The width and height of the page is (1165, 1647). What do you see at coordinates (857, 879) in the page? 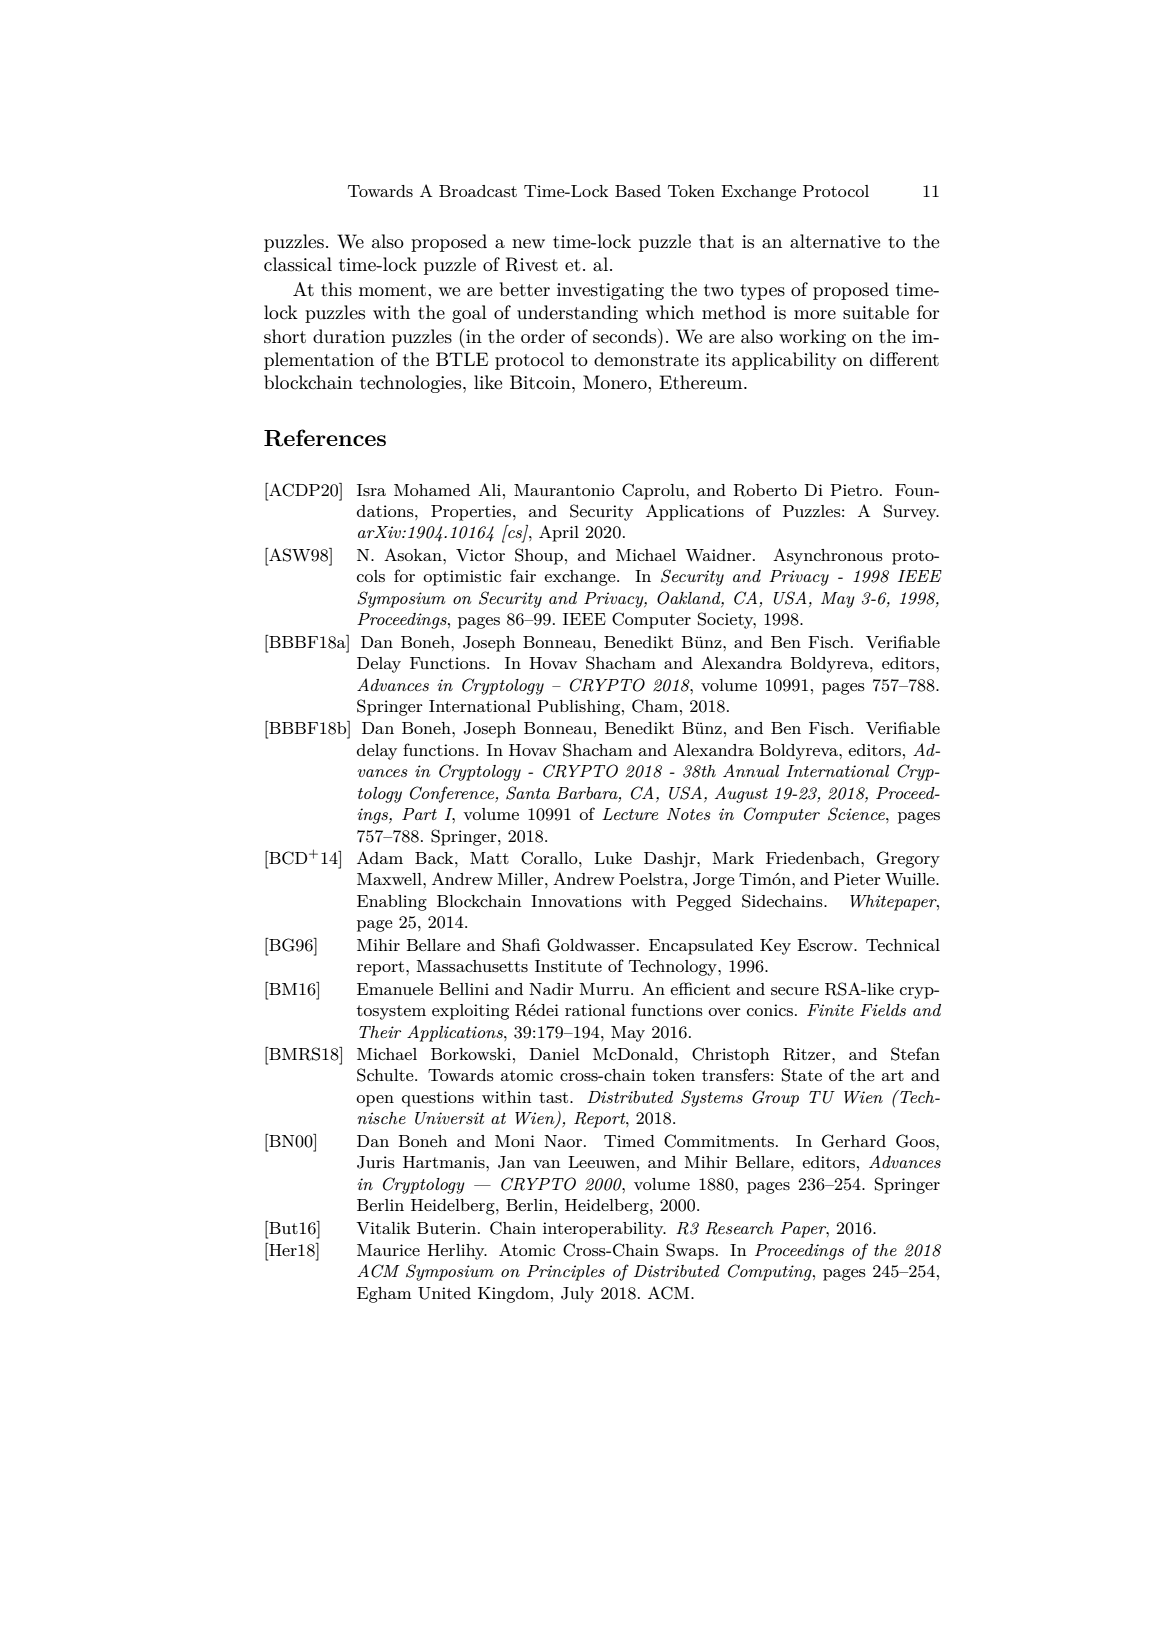
I see `Pieter` at bounding box center [857, 879].
